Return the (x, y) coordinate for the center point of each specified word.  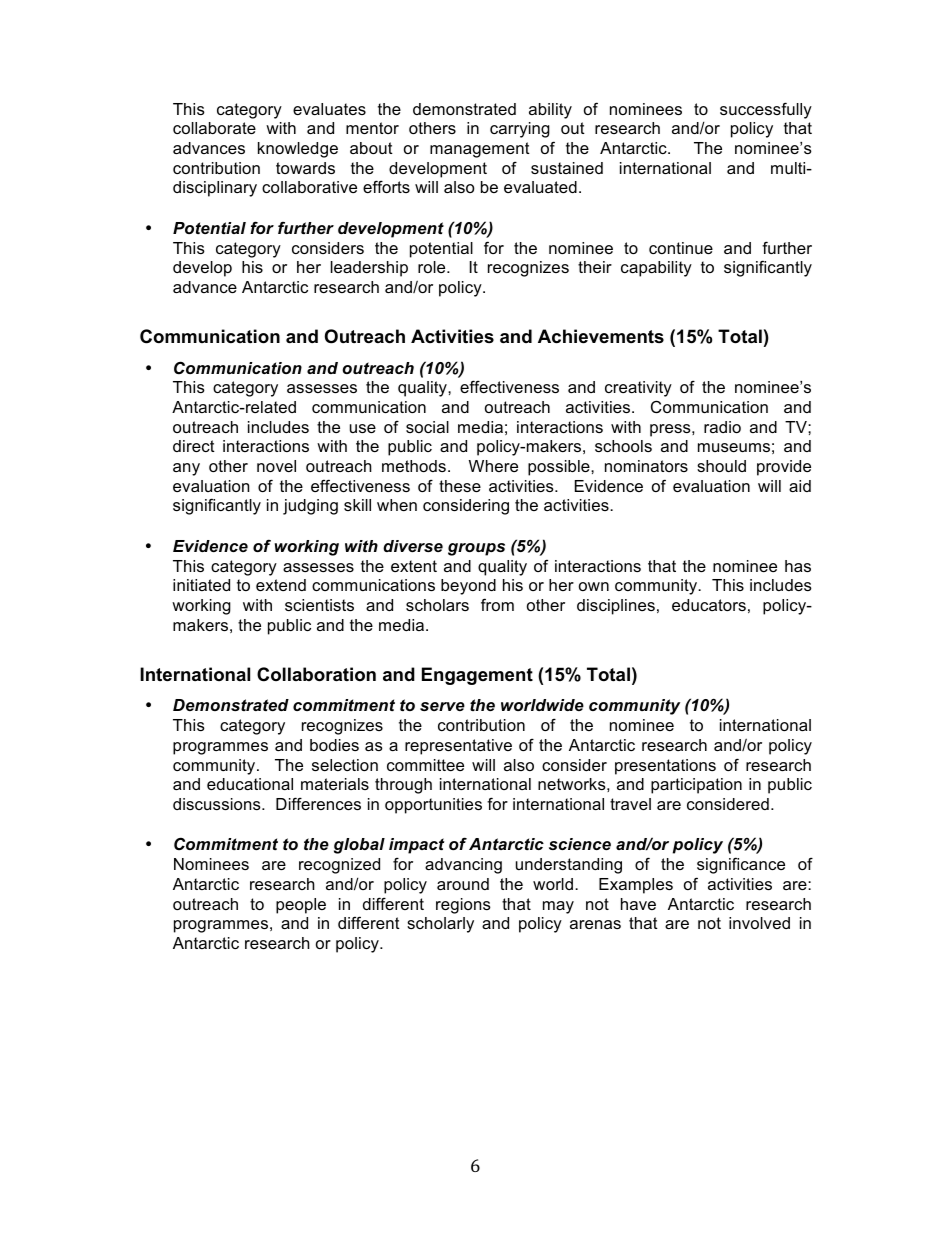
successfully (766, 110)
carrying (520, 130)
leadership (369, 269)
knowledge (298, 150)
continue (681, 248)
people (301, 906)
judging (310, 507)
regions (463, 906)
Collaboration (316, 674)
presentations (665, 767)
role (433, 267)
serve (442, 706)
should (721, 466)
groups (476, 549)
